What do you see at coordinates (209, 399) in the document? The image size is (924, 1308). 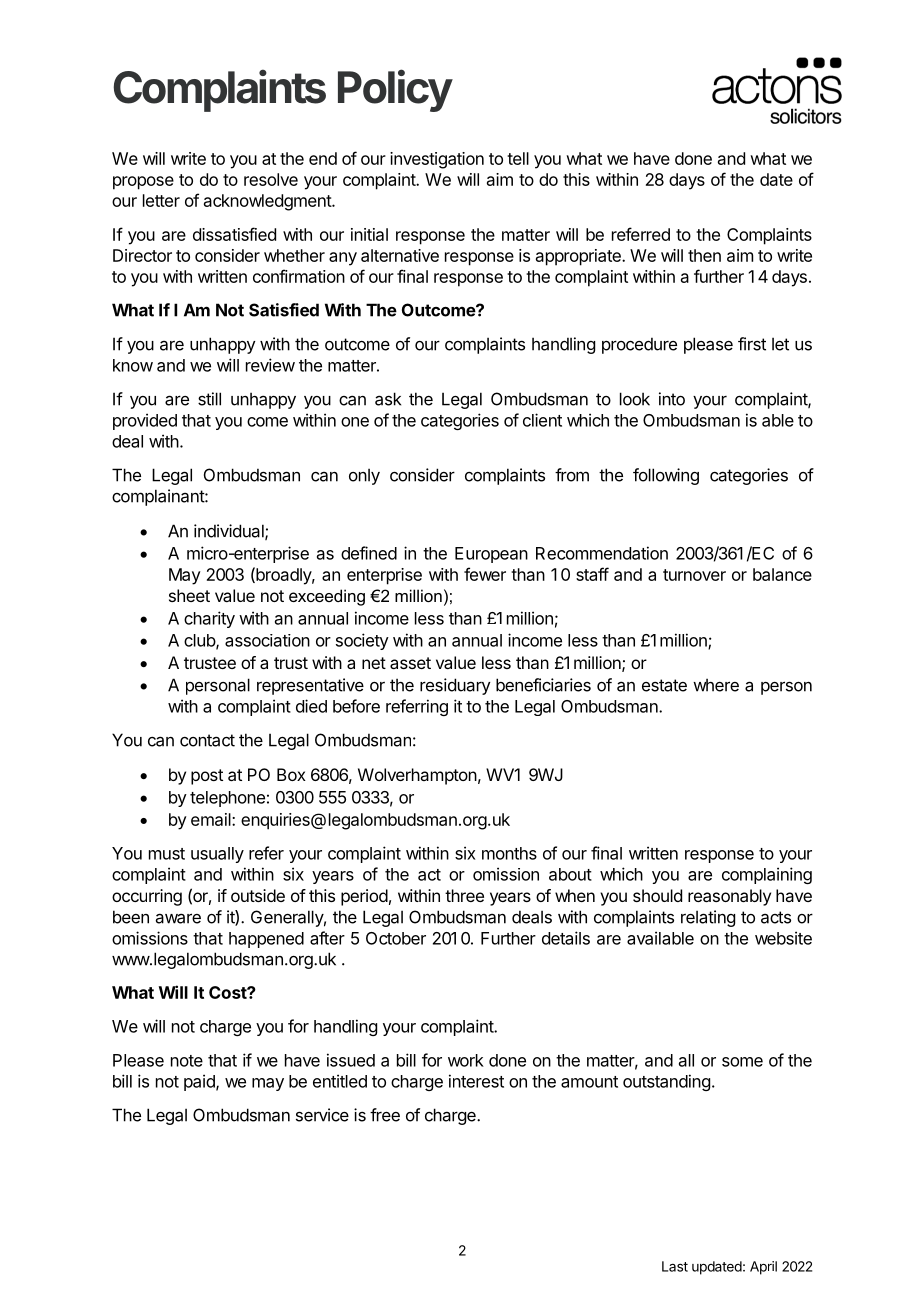 I see `still` at bounding box center [209, 399].
